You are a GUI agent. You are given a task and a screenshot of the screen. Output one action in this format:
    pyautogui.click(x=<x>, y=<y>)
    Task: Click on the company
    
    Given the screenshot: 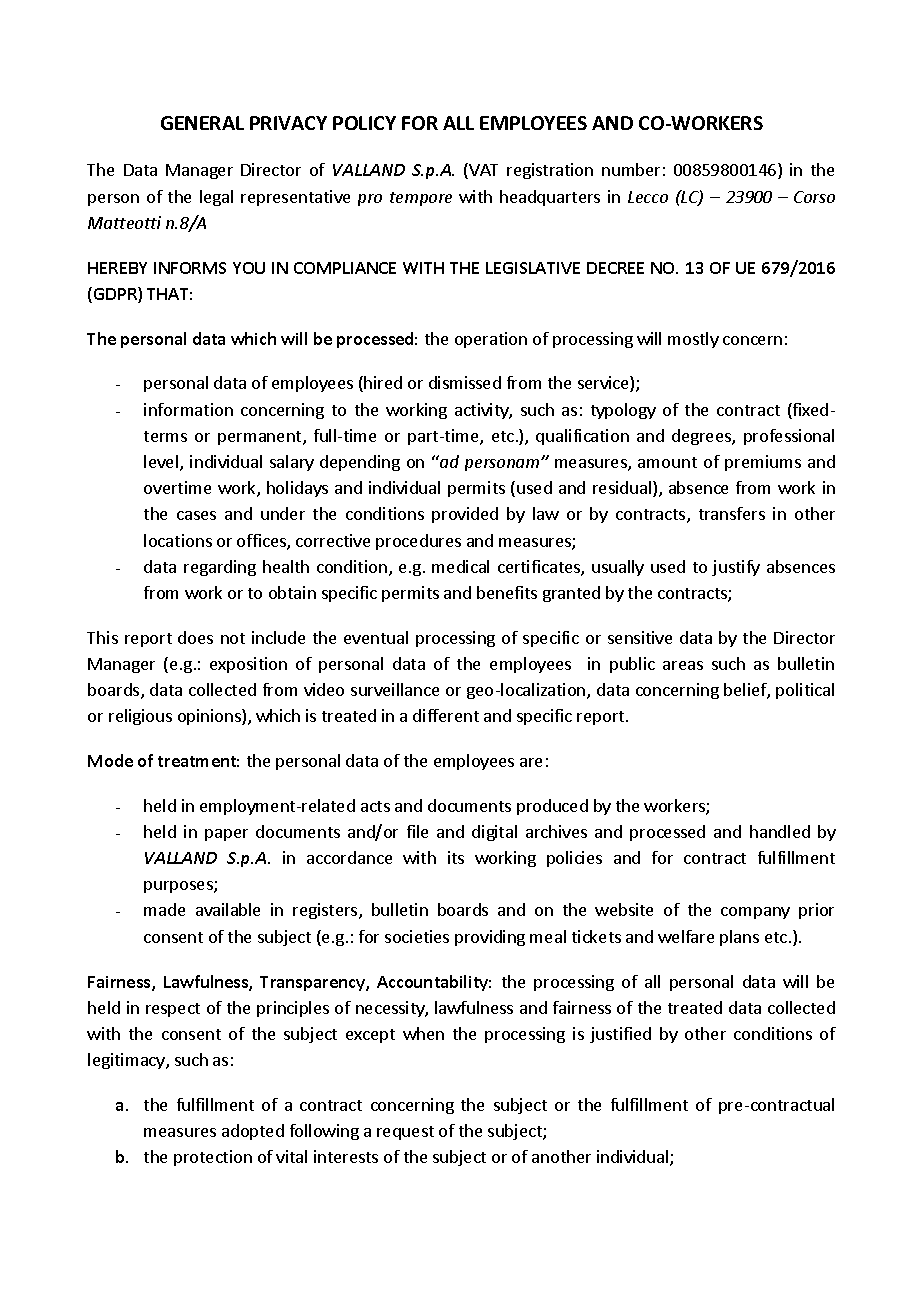 What is the action you would take?
    pyautogui.click(x=755, y=913)
